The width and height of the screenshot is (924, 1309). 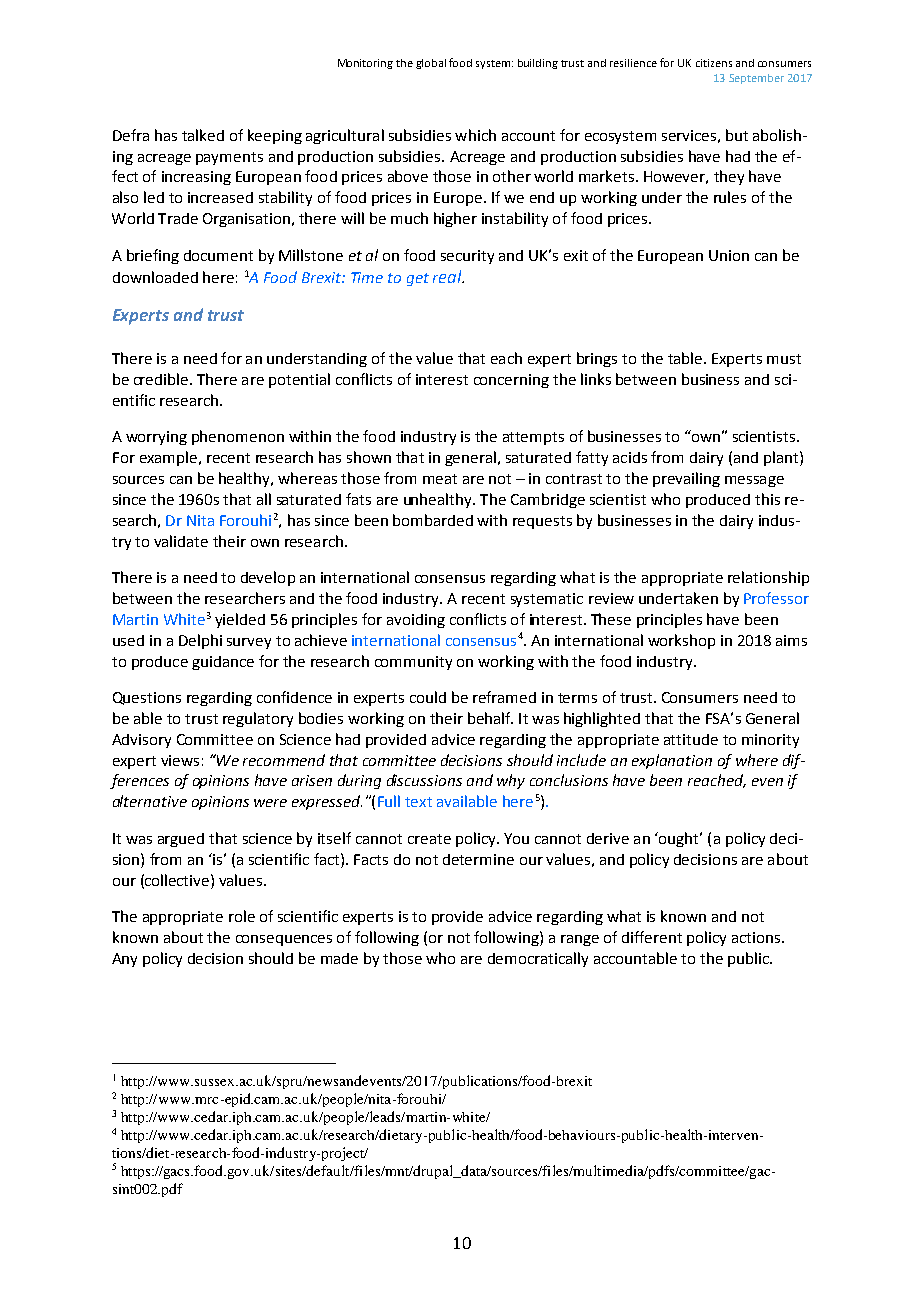 I want to click on validate, so click(x=181, y=541).
